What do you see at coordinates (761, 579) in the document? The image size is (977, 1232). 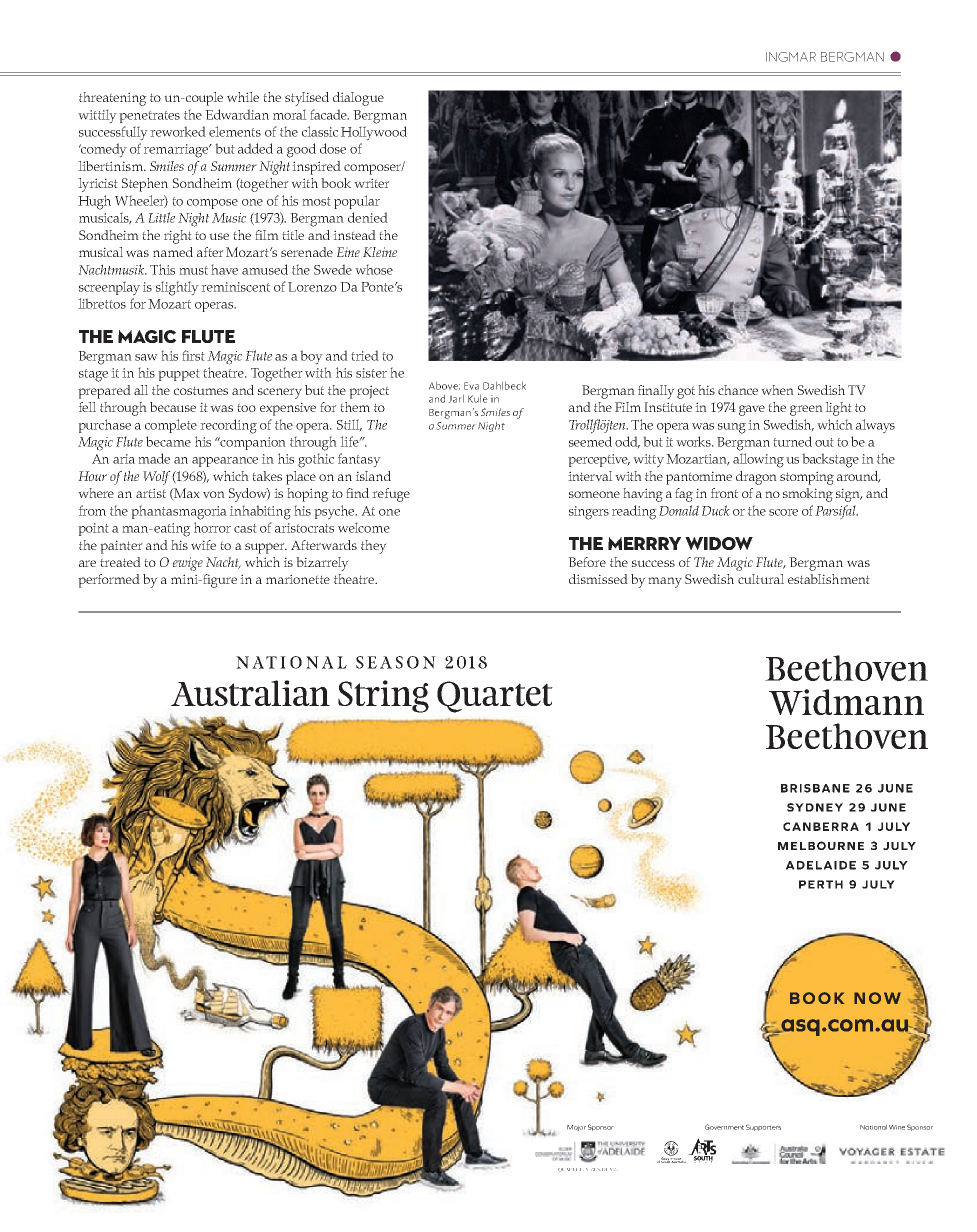 I see `cultural` at bounding box center [761, 579].
